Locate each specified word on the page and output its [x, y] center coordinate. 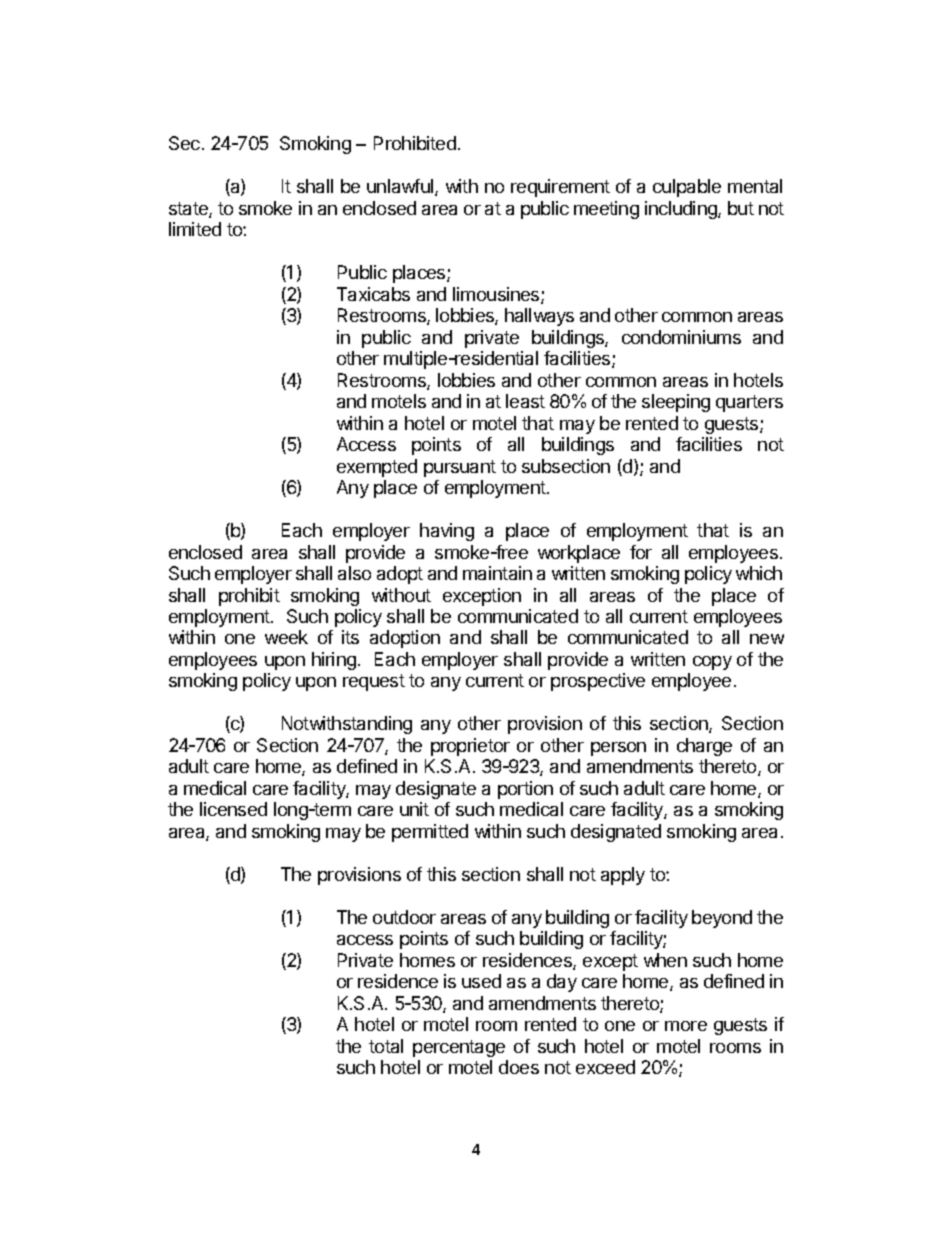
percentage [459, 1048]
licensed [233, 809]
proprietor [470, 747]
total [386, 1046]
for [641, 552]
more [686, 1026]
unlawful [401, 187]
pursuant [460, 468]
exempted [377, 468]
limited [195, 229]
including [682, 210]
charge [704, 747]
